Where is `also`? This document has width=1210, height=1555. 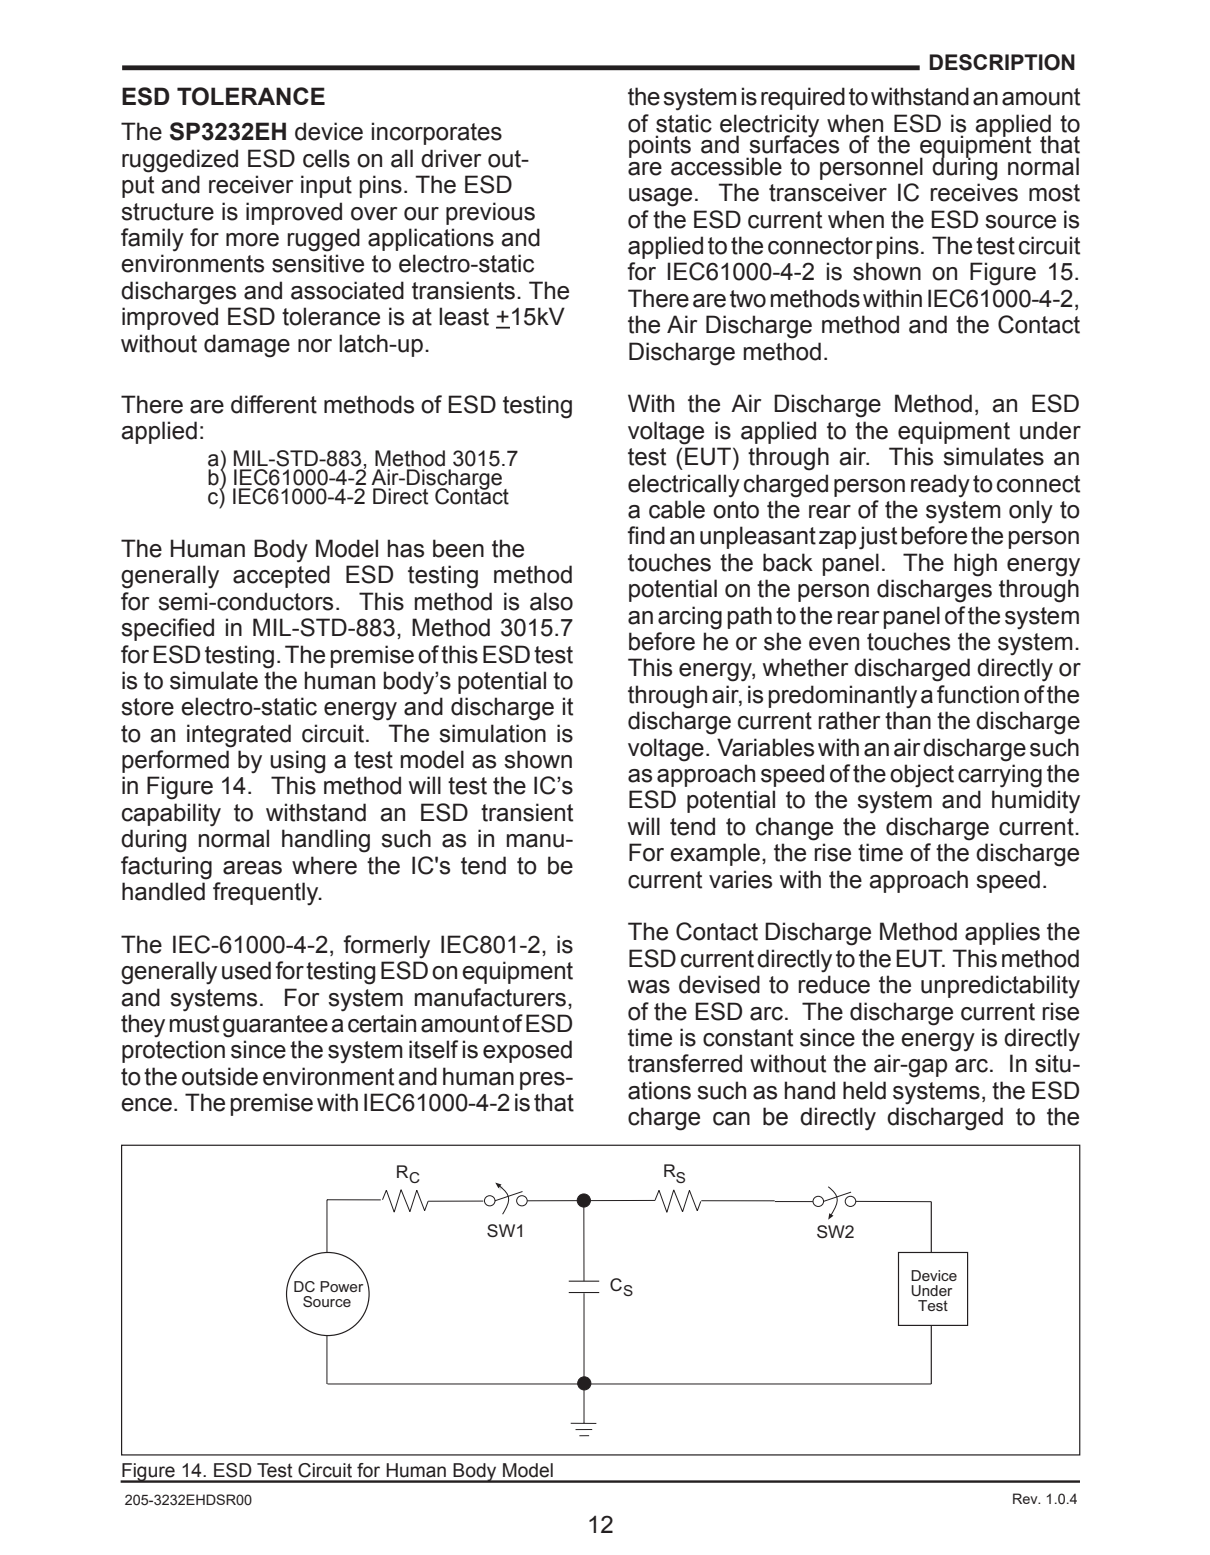
also is located at coordinates (551, 601).
